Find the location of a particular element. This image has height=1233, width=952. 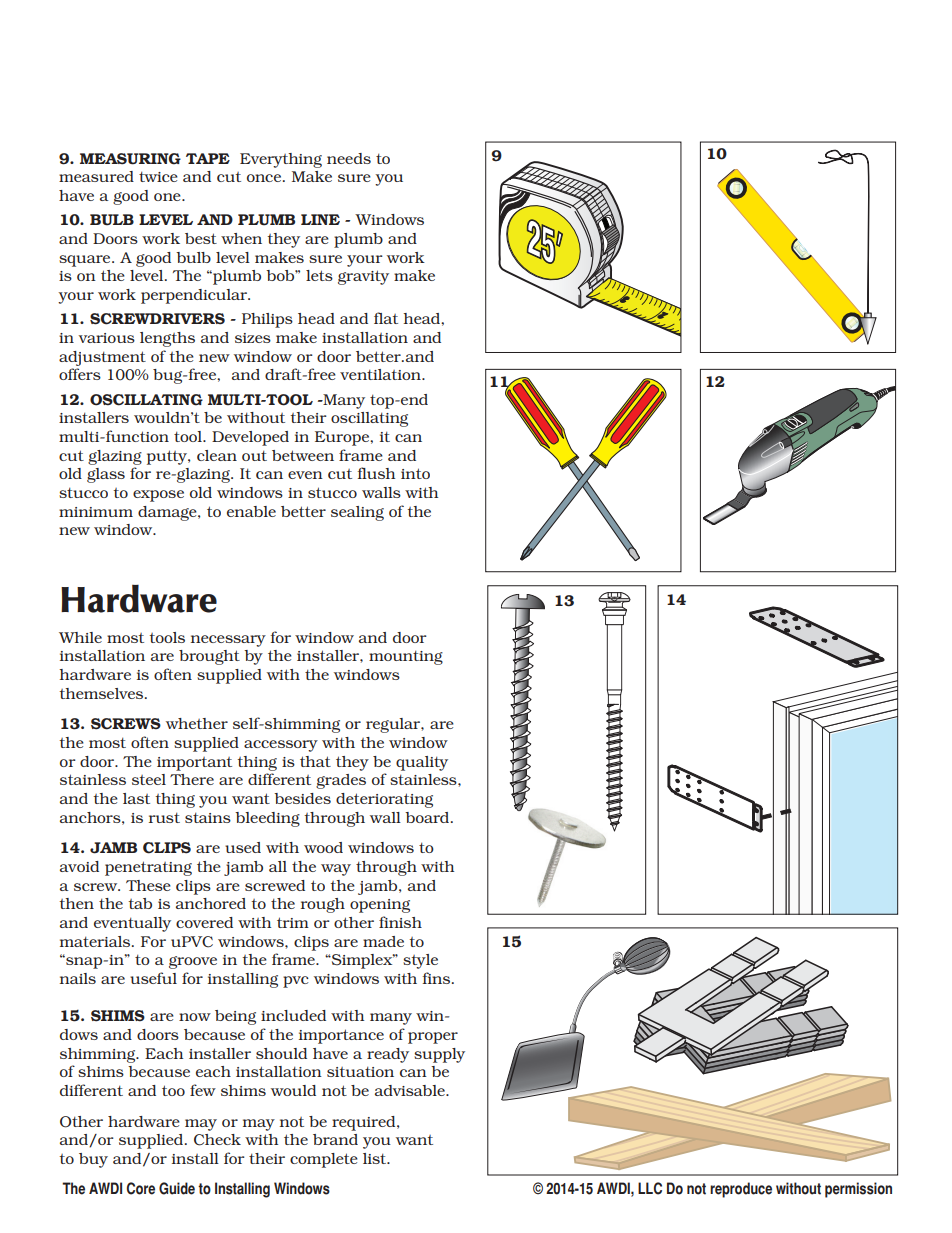

Guide is located at coordinates (177, 1188).
